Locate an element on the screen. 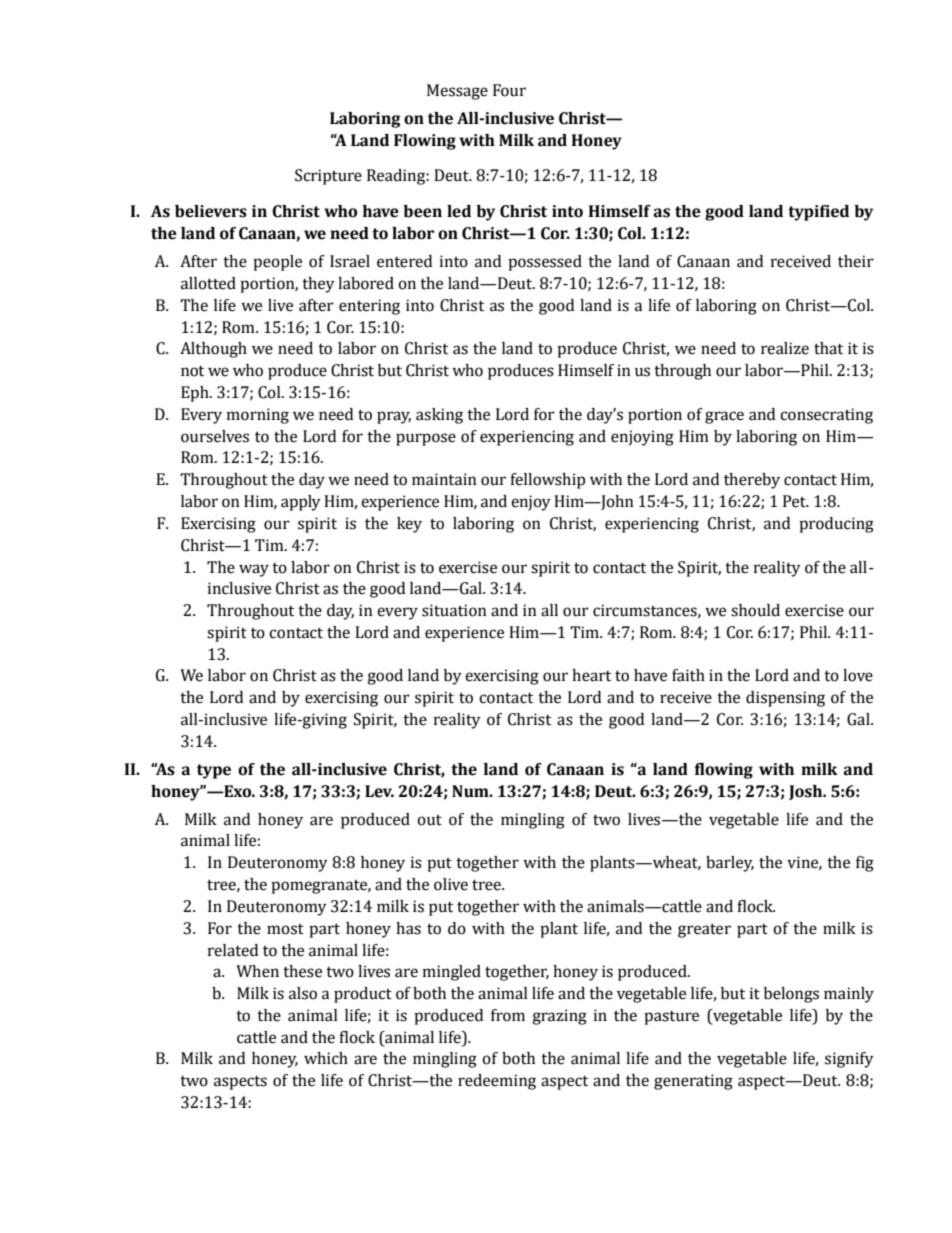 The width and height of the screenshot is (952, 1233). barley is located at coordinates (730, 864).
